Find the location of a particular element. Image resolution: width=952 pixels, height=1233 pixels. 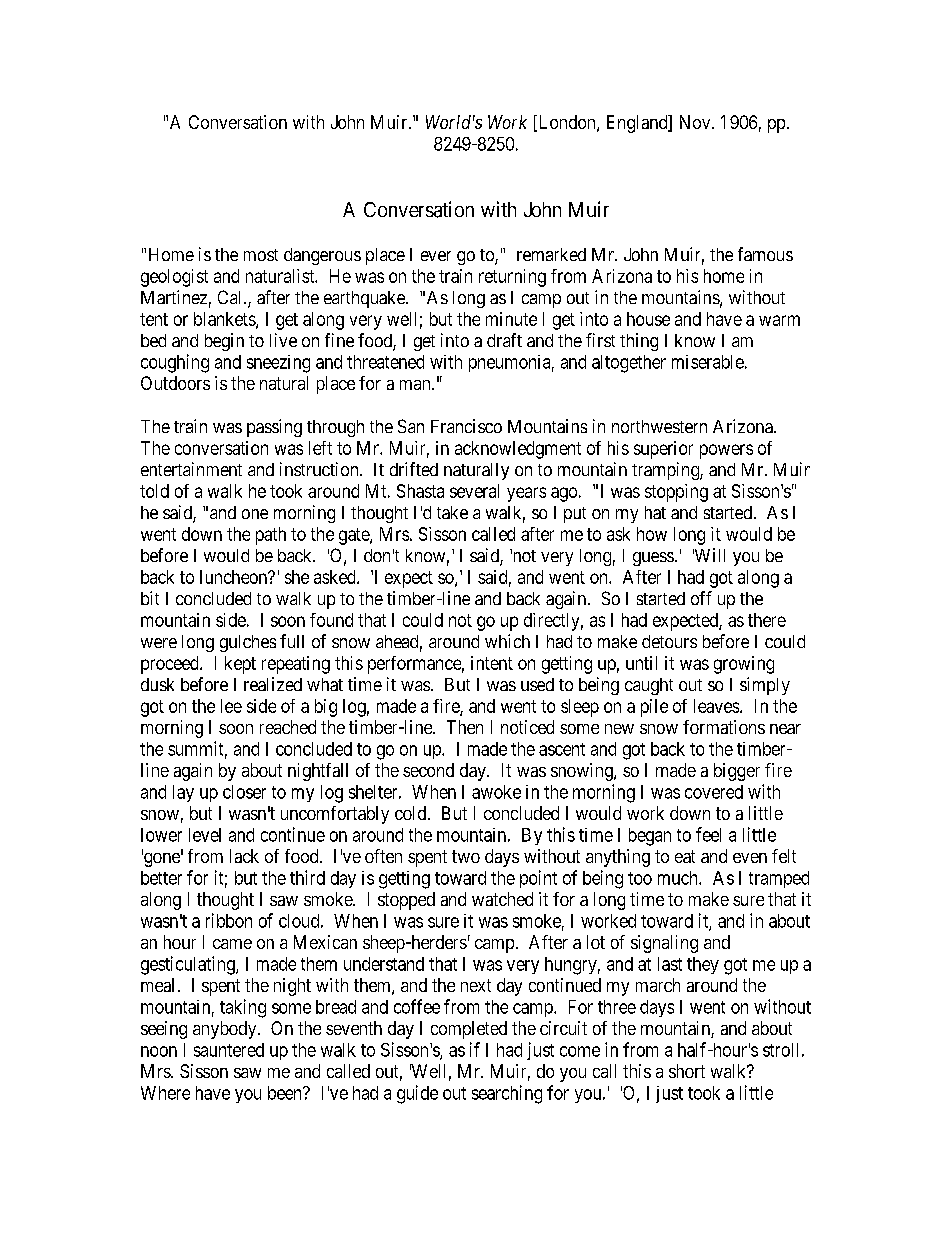

second is located at coordinates (428, 770).
